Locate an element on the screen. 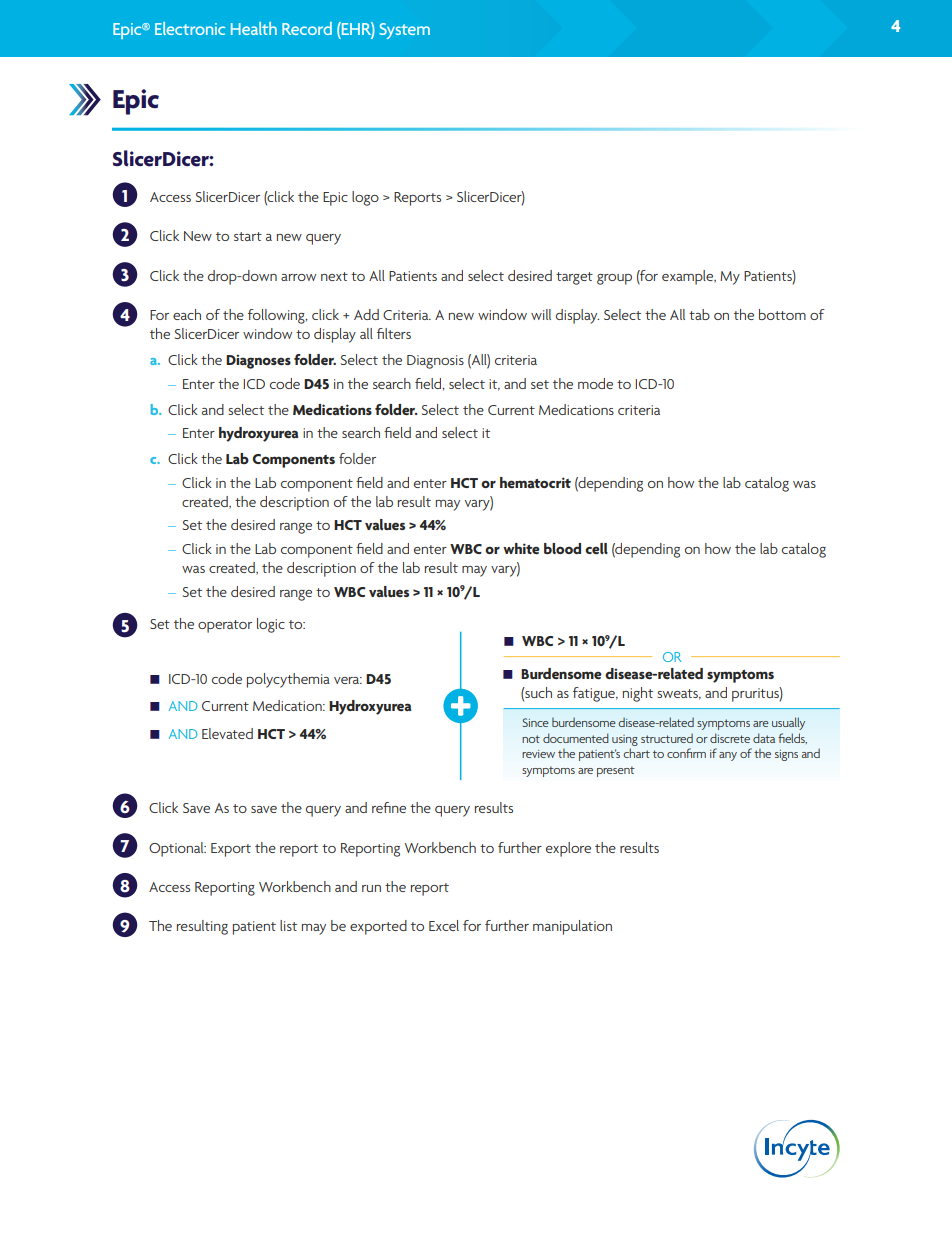  System is located at coordinates (404, 31).
